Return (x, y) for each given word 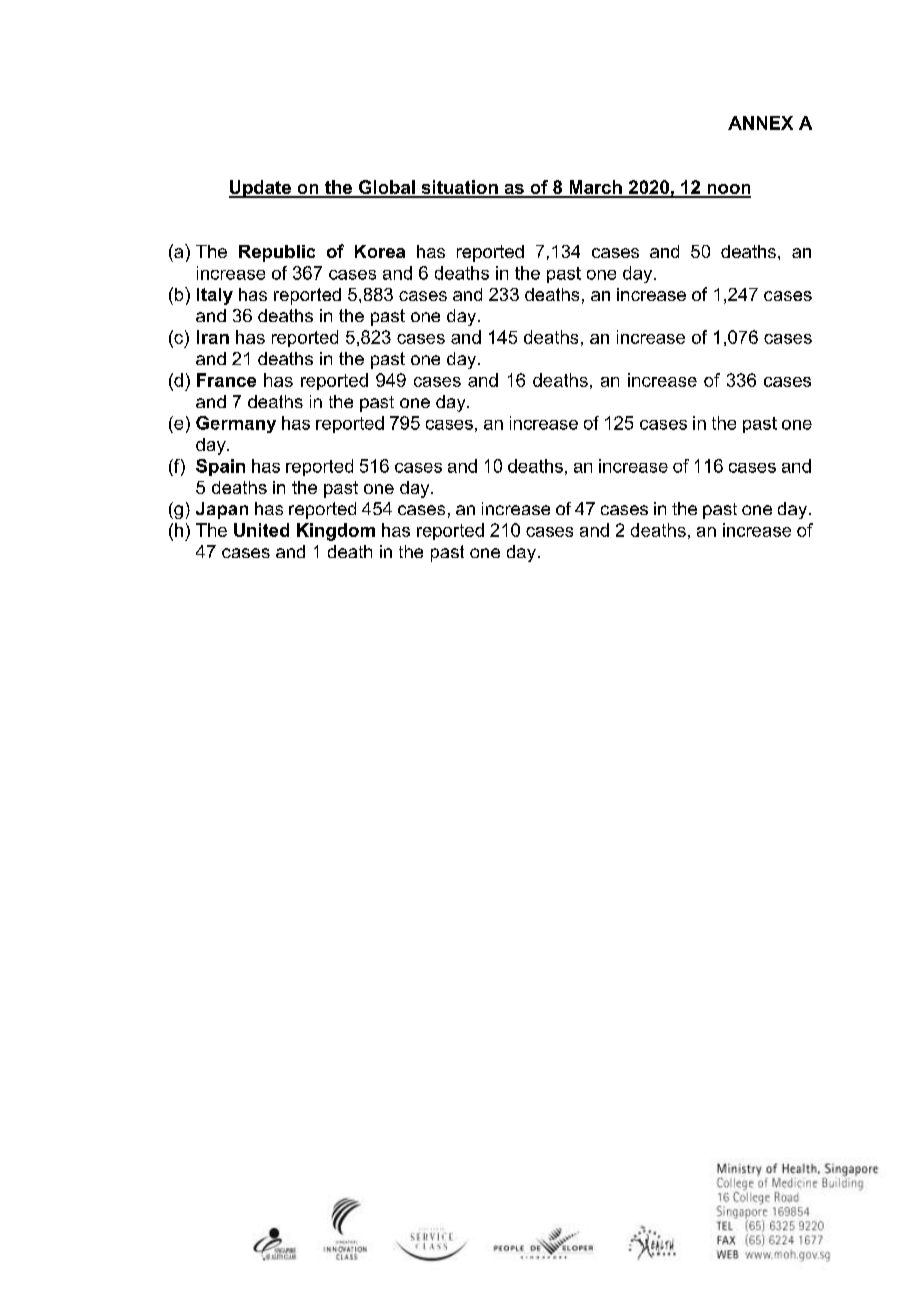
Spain (220, 467)
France (226, 380)
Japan (222, 510)
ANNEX (760, 123)
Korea (380, 251)
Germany (236, 424)
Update (261, 189)
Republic (277, 253)
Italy (215, 296)
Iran (213, 337)
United (261, 530)
